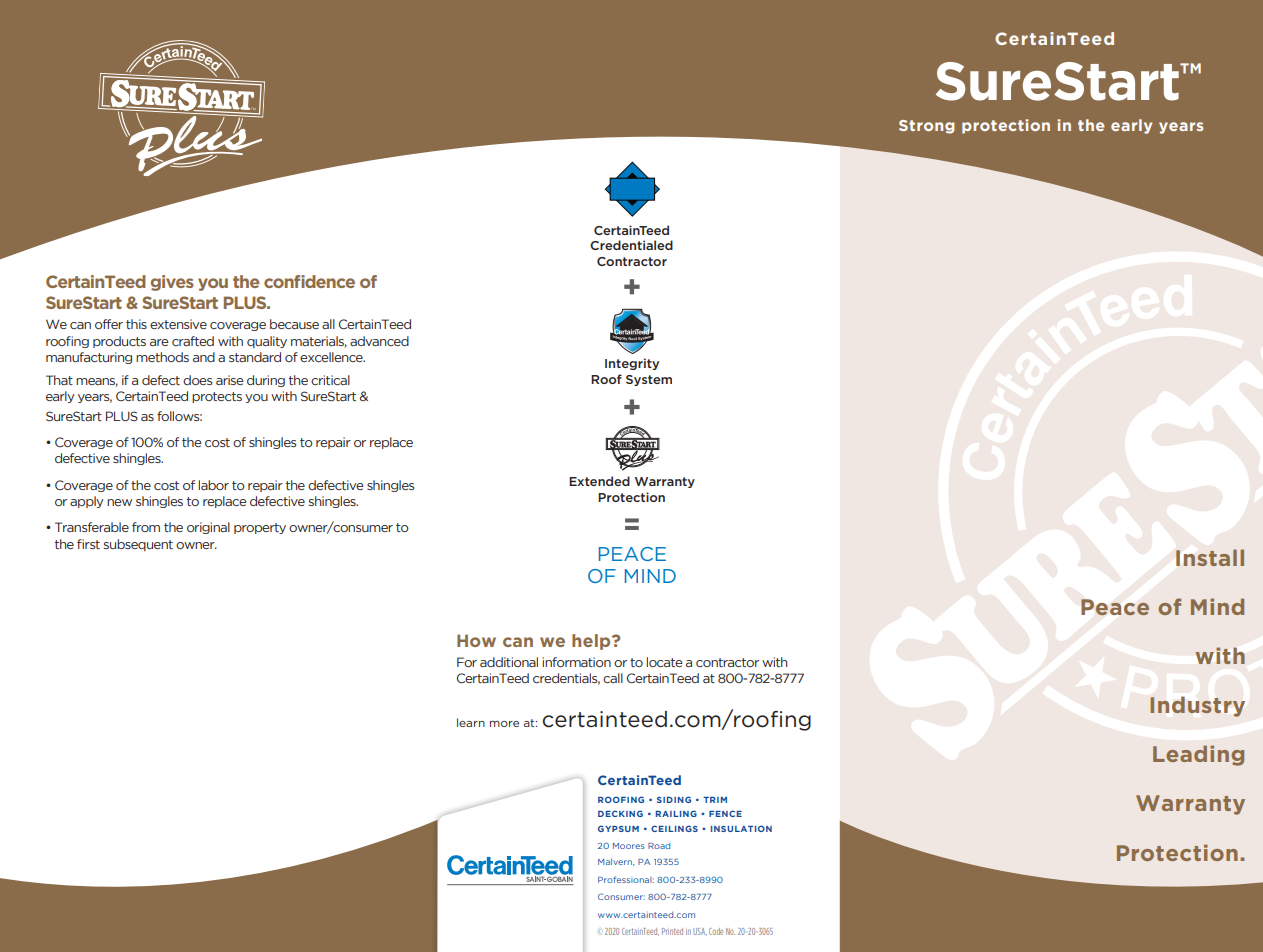  What do you see at coordinates (632, 364) in the screenshot?
I see `Integrity` at bounding box center [632, 364].
